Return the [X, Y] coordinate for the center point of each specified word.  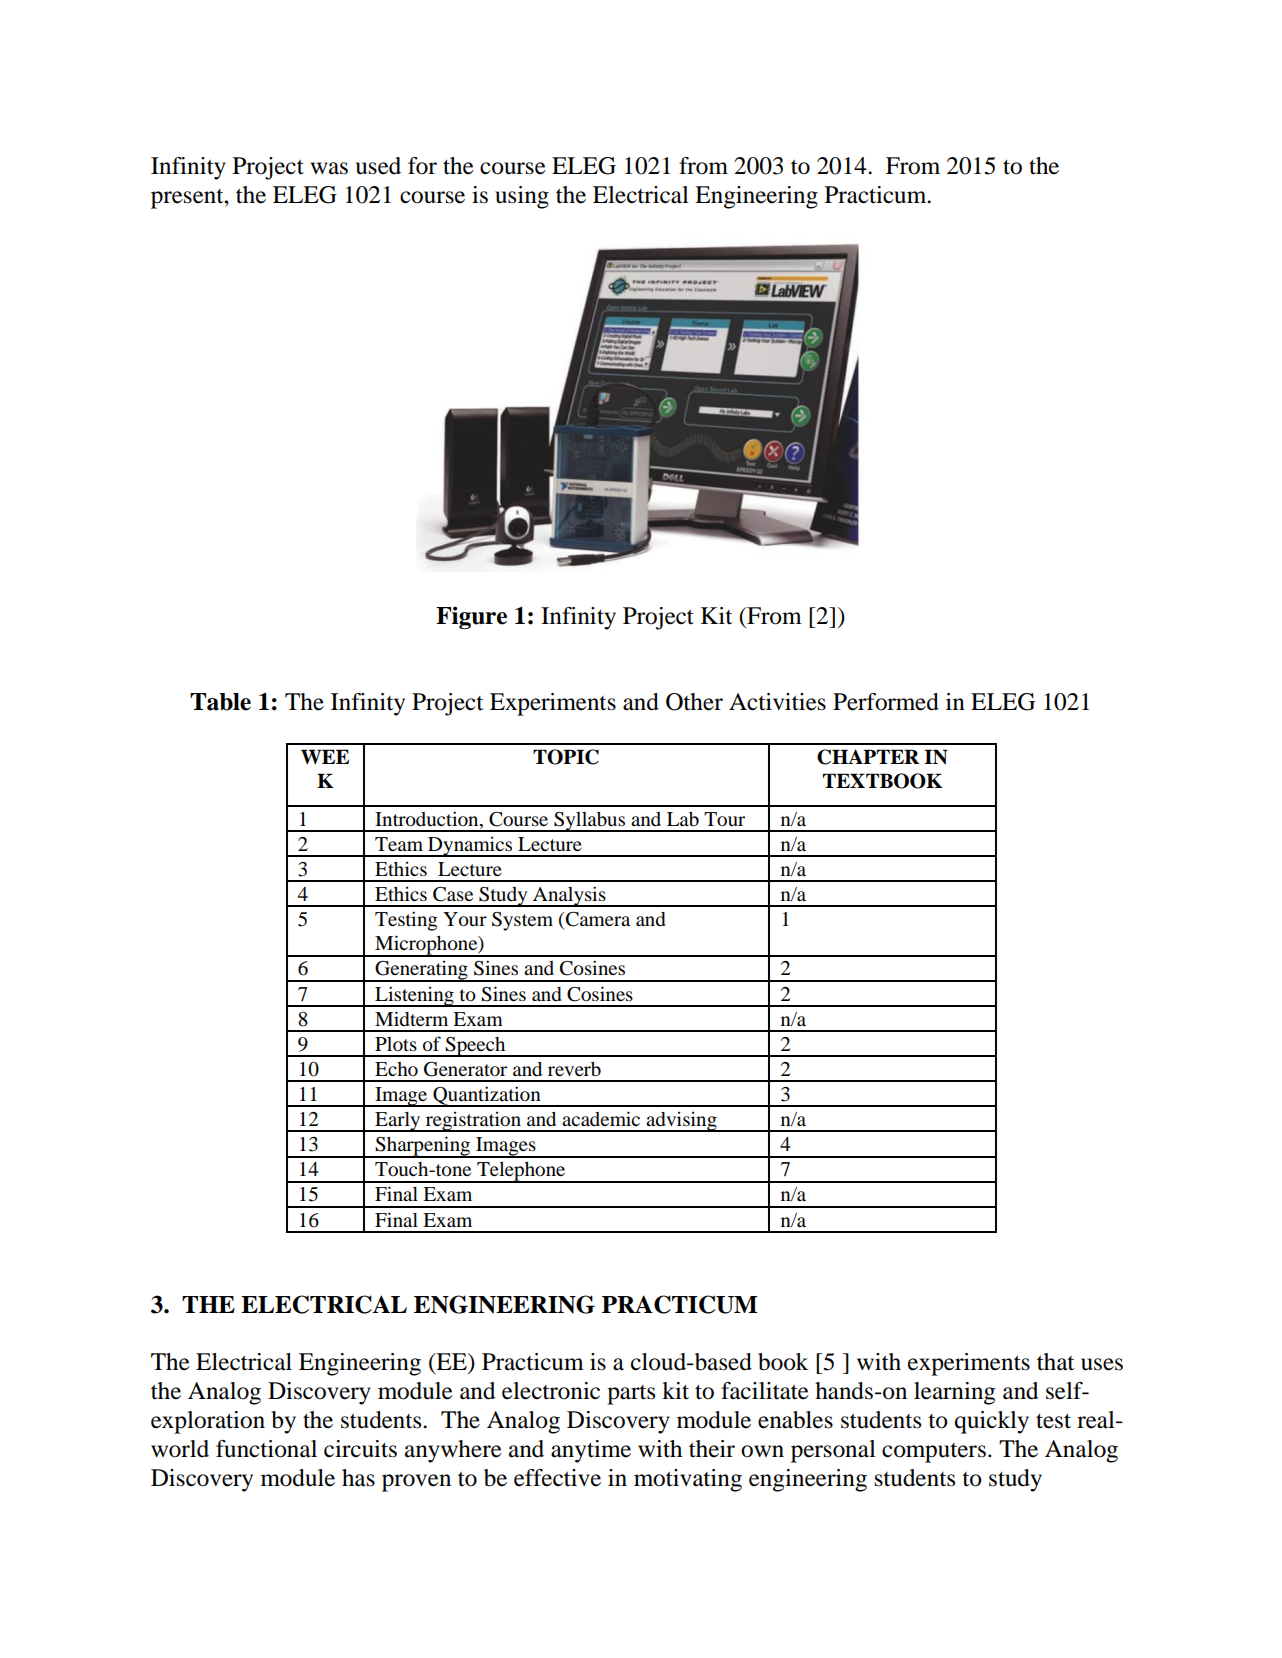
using [522, 197]
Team [399, 844]
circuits [360, 1449]
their [712, 1449]
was [329, 168]
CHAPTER [868, 757]
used [378, 166]
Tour [724, 819]
